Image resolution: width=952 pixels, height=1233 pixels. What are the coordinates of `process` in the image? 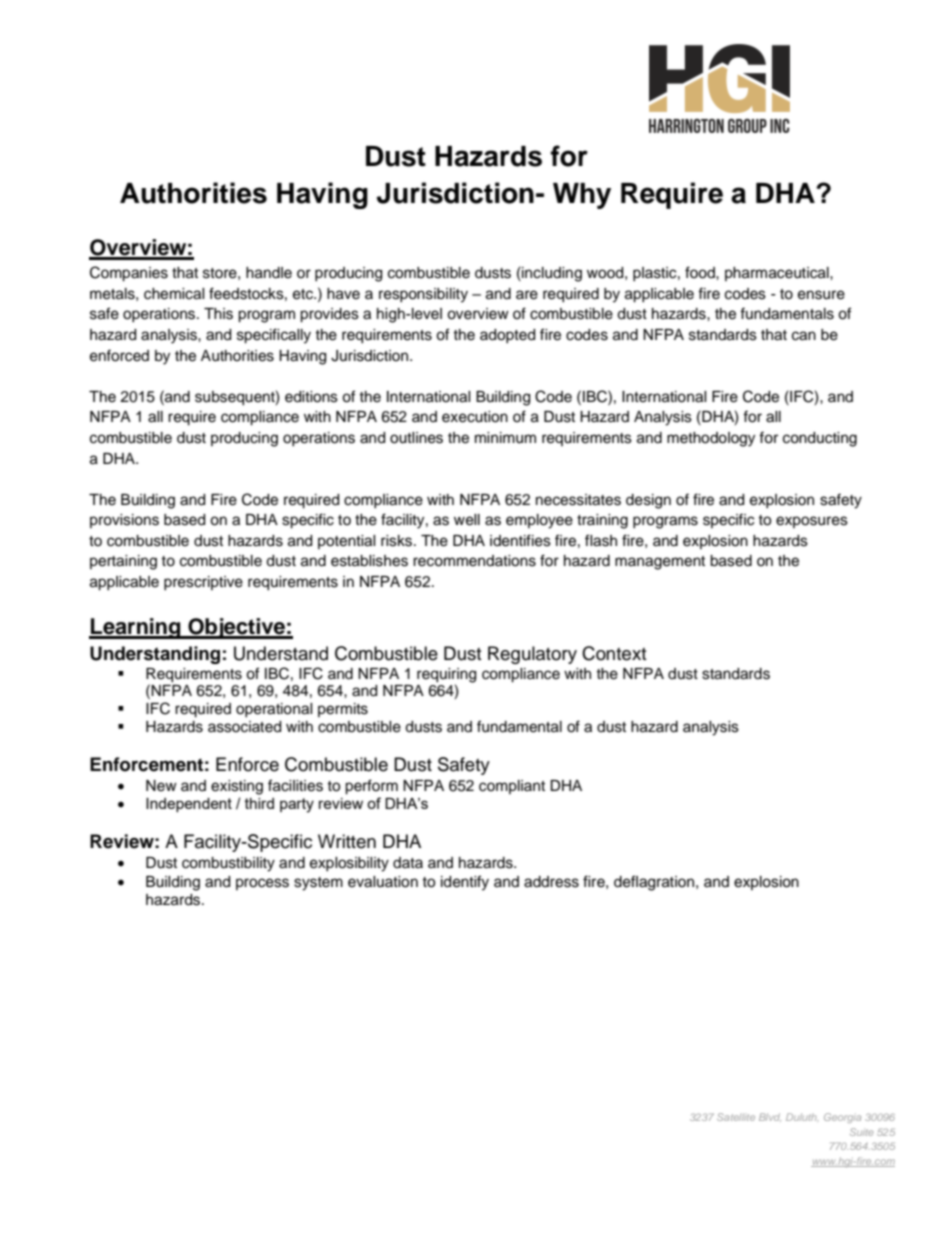 It's located at (262, 884).
